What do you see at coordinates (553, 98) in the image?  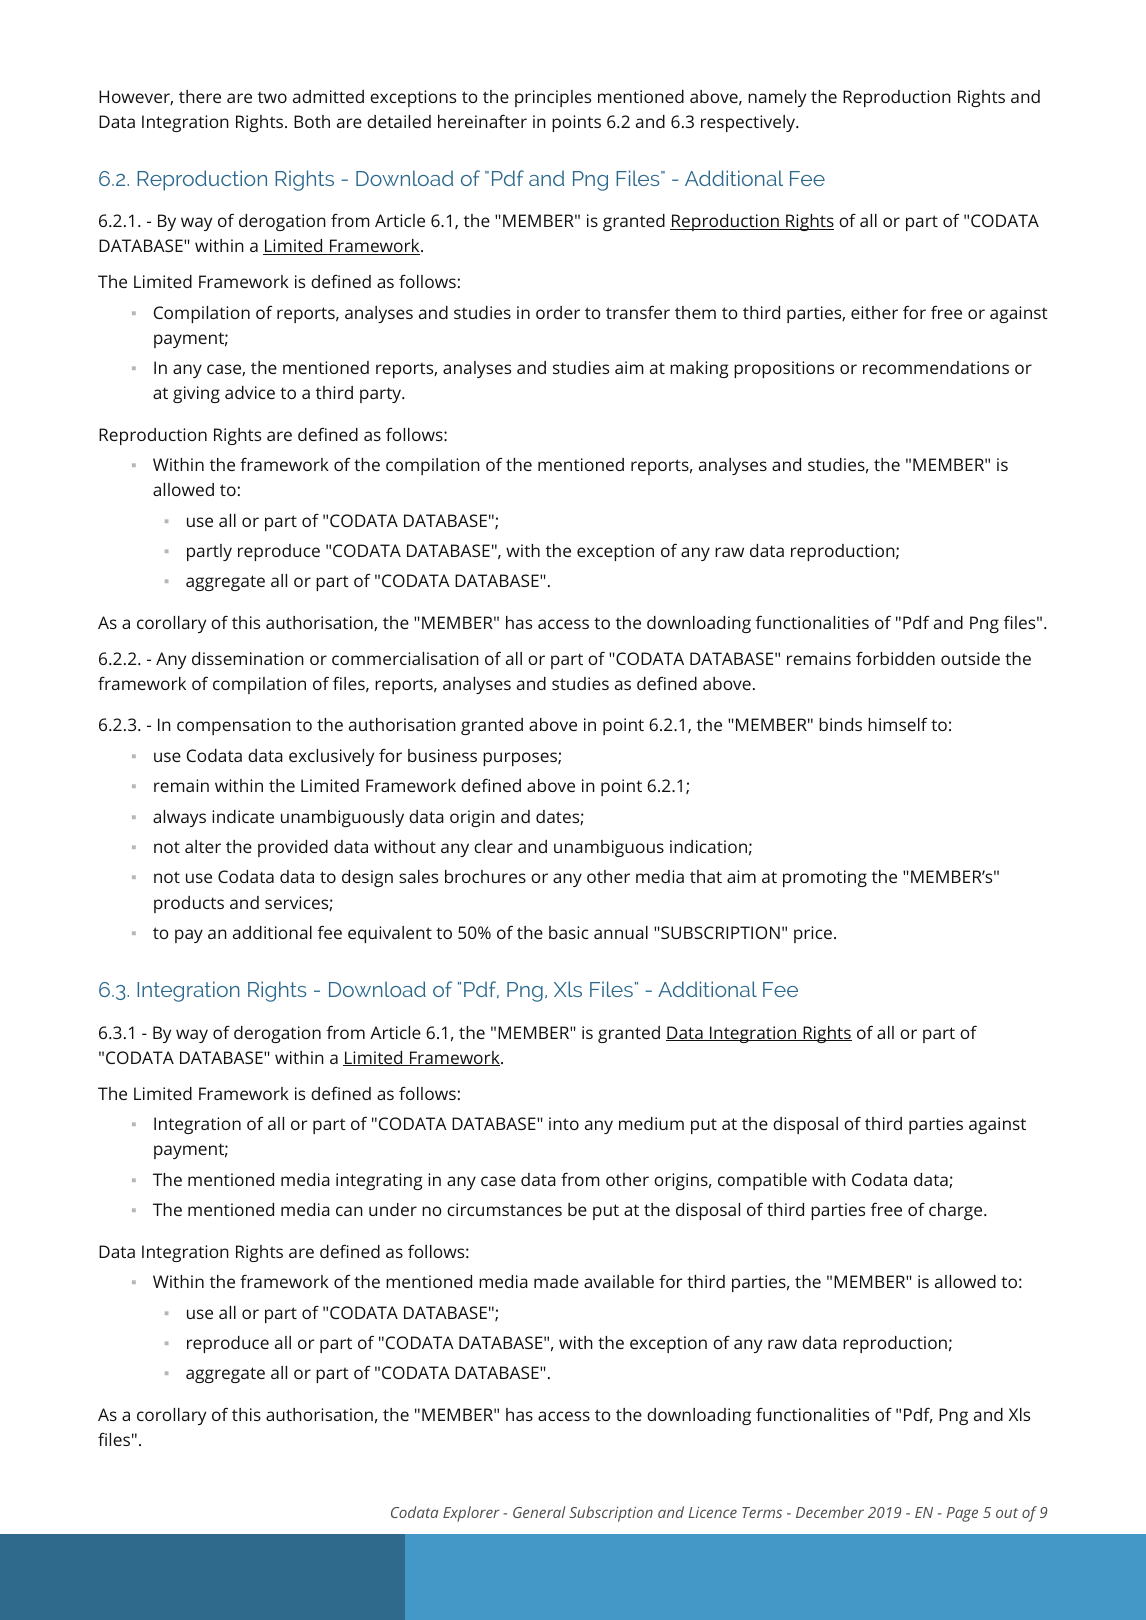 I see `principles` at bounding box center [553, 98].
